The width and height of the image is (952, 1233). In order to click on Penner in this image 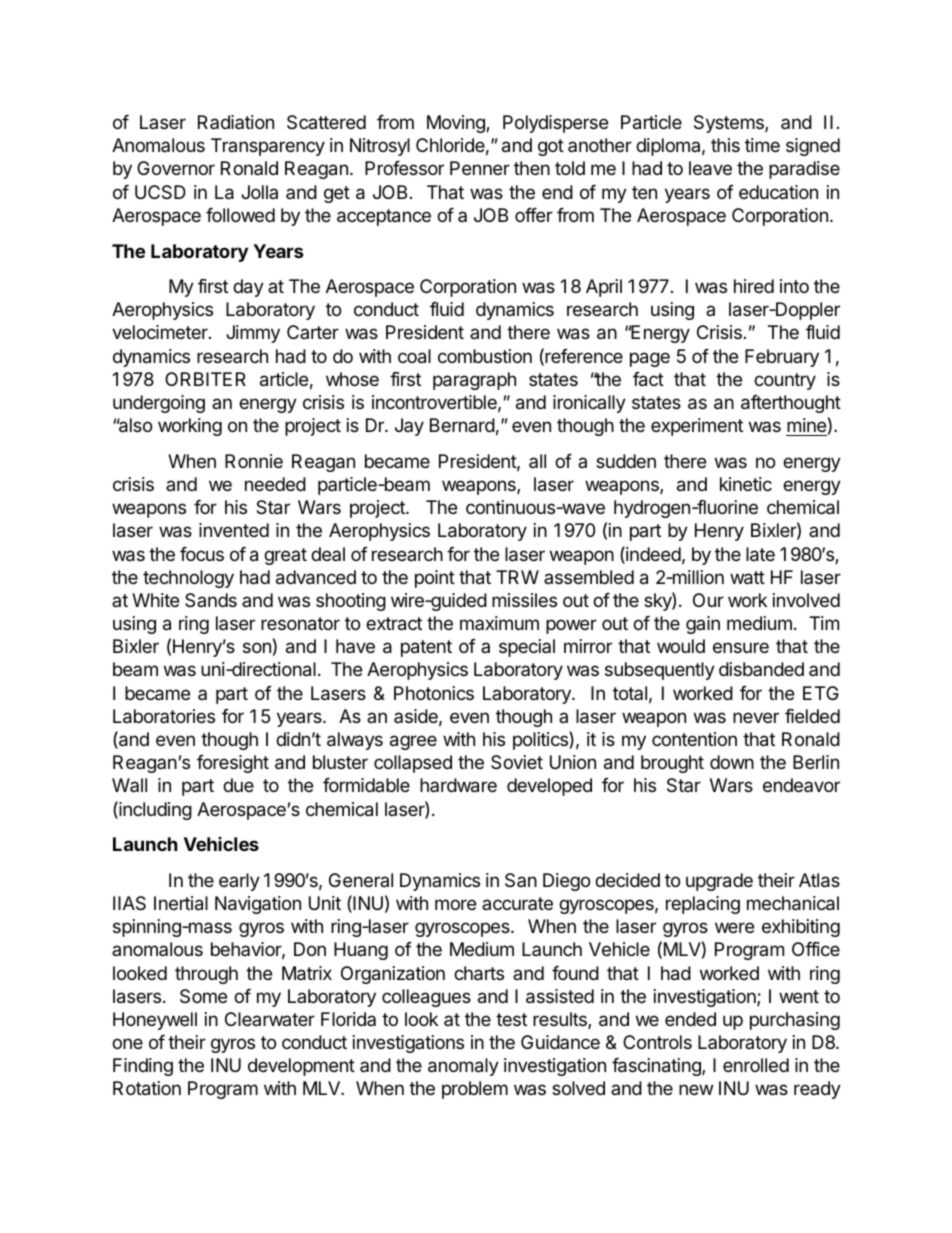, I will do `click(480, 168)`.
